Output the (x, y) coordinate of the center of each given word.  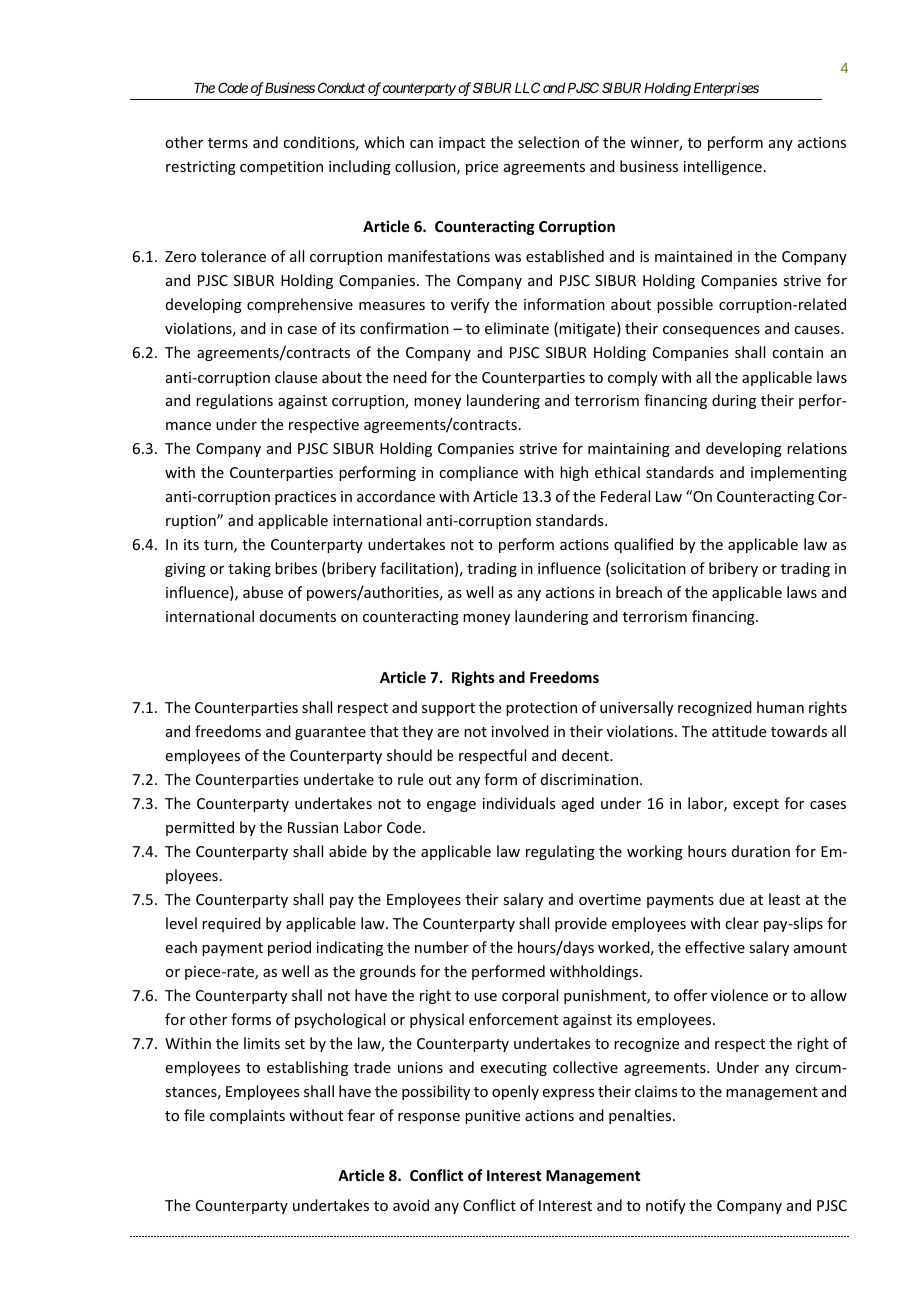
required (231, 924)
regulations (234, 401)
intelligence (723, 167)
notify (666, 1206)
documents (298, 616)
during (734, 401)
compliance (478, 473)
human (780, 707)
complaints (247, 1116)
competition (281, 168)
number (442, 947)
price (482, 168)
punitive (492, 1117)
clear (742, 923)
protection (541, 709)
